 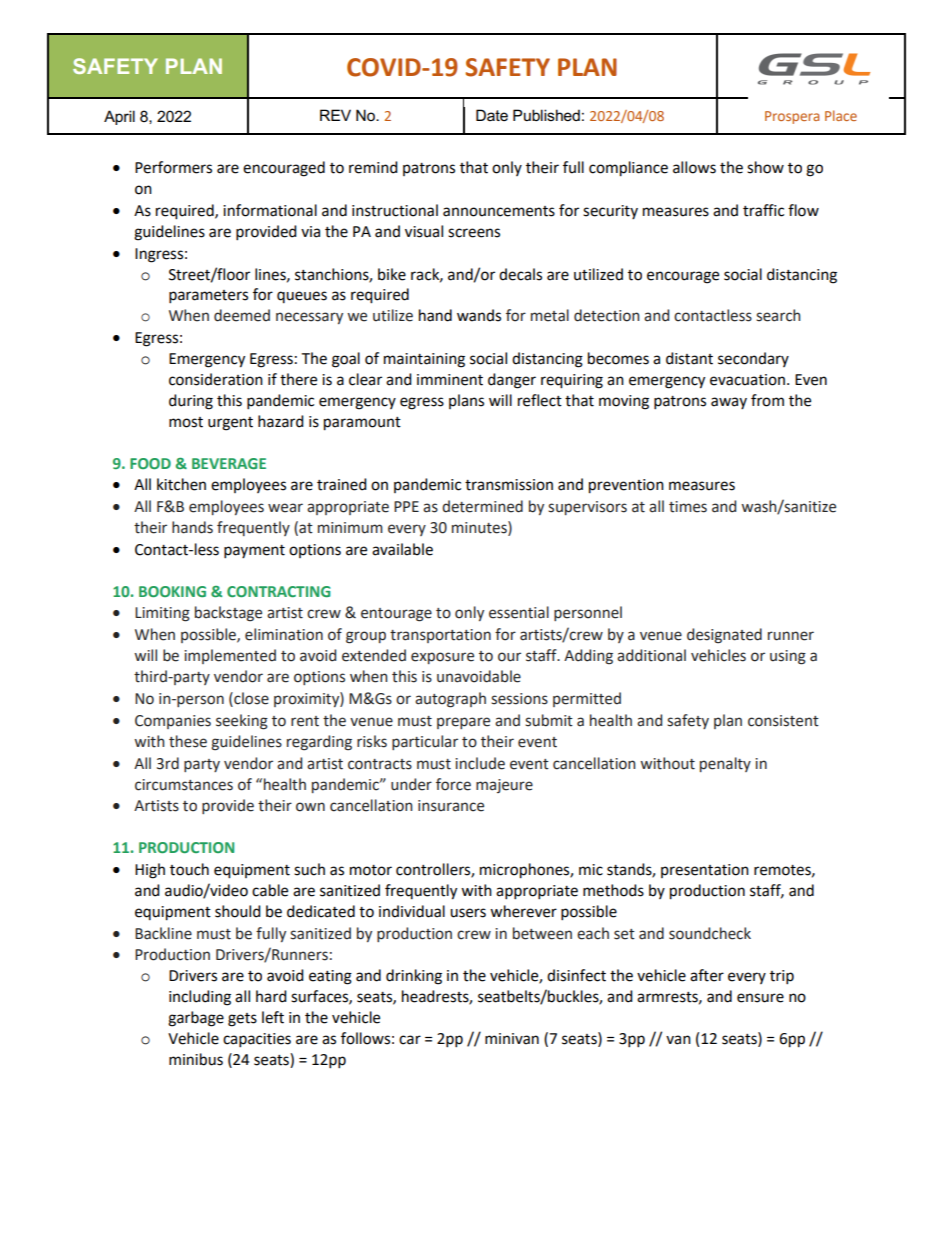 What do you see at coordinates (724, 636) in the page?
I see `designated` at bounding box center [724, 636].
